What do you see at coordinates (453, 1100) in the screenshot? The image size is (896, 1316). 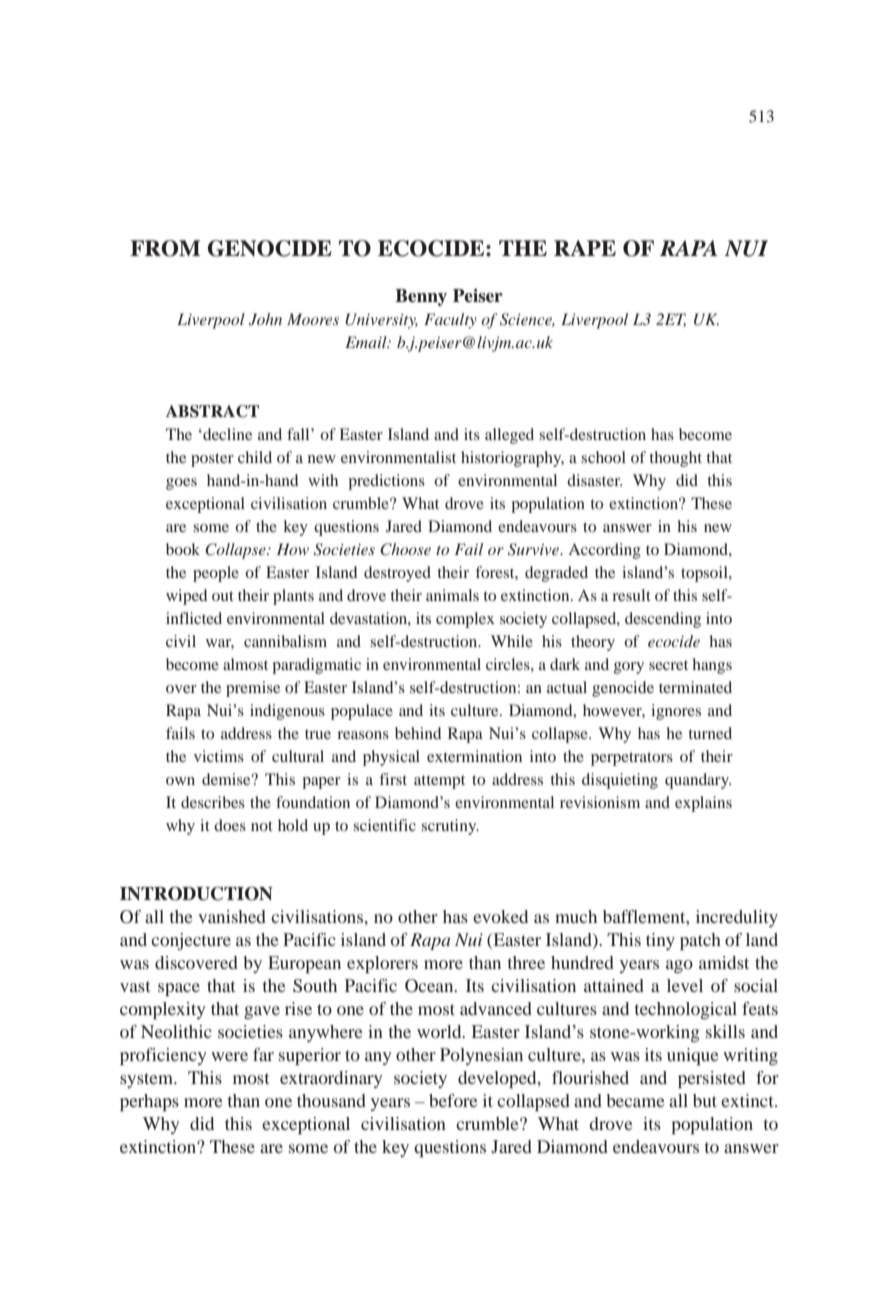 I see `before` at bounding box center [453, 1100].
